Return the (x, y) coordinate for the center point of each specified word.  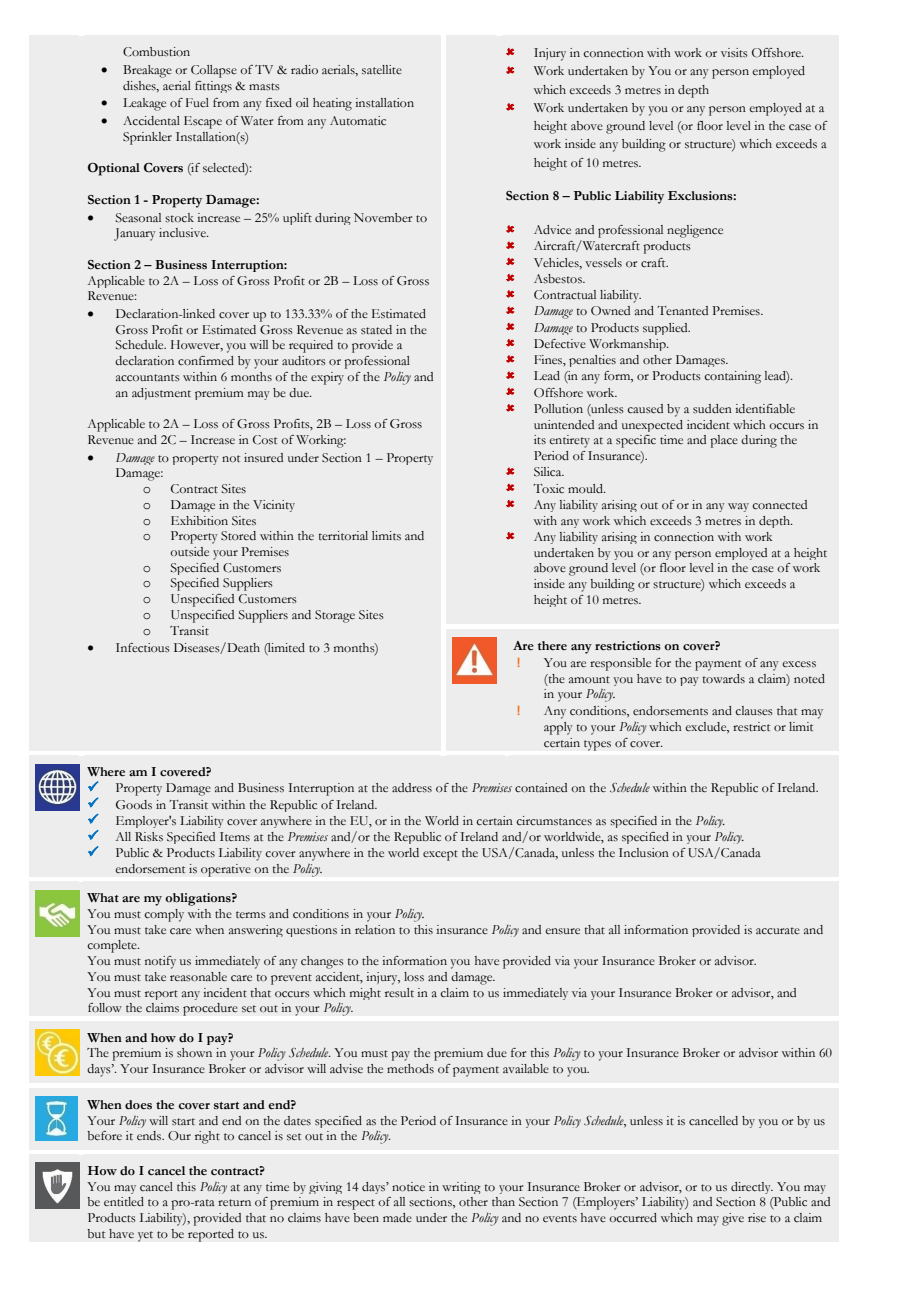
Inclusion (644, 852)
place (724, 441)
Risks (149, 837)
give (733, 1219)
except (440, 855)
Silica (549, 472)
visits (734, 52)
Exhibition (199, 521)
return (234, 1202)
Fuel (197, 102)
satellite (382, 70)
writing (461, 1188)
